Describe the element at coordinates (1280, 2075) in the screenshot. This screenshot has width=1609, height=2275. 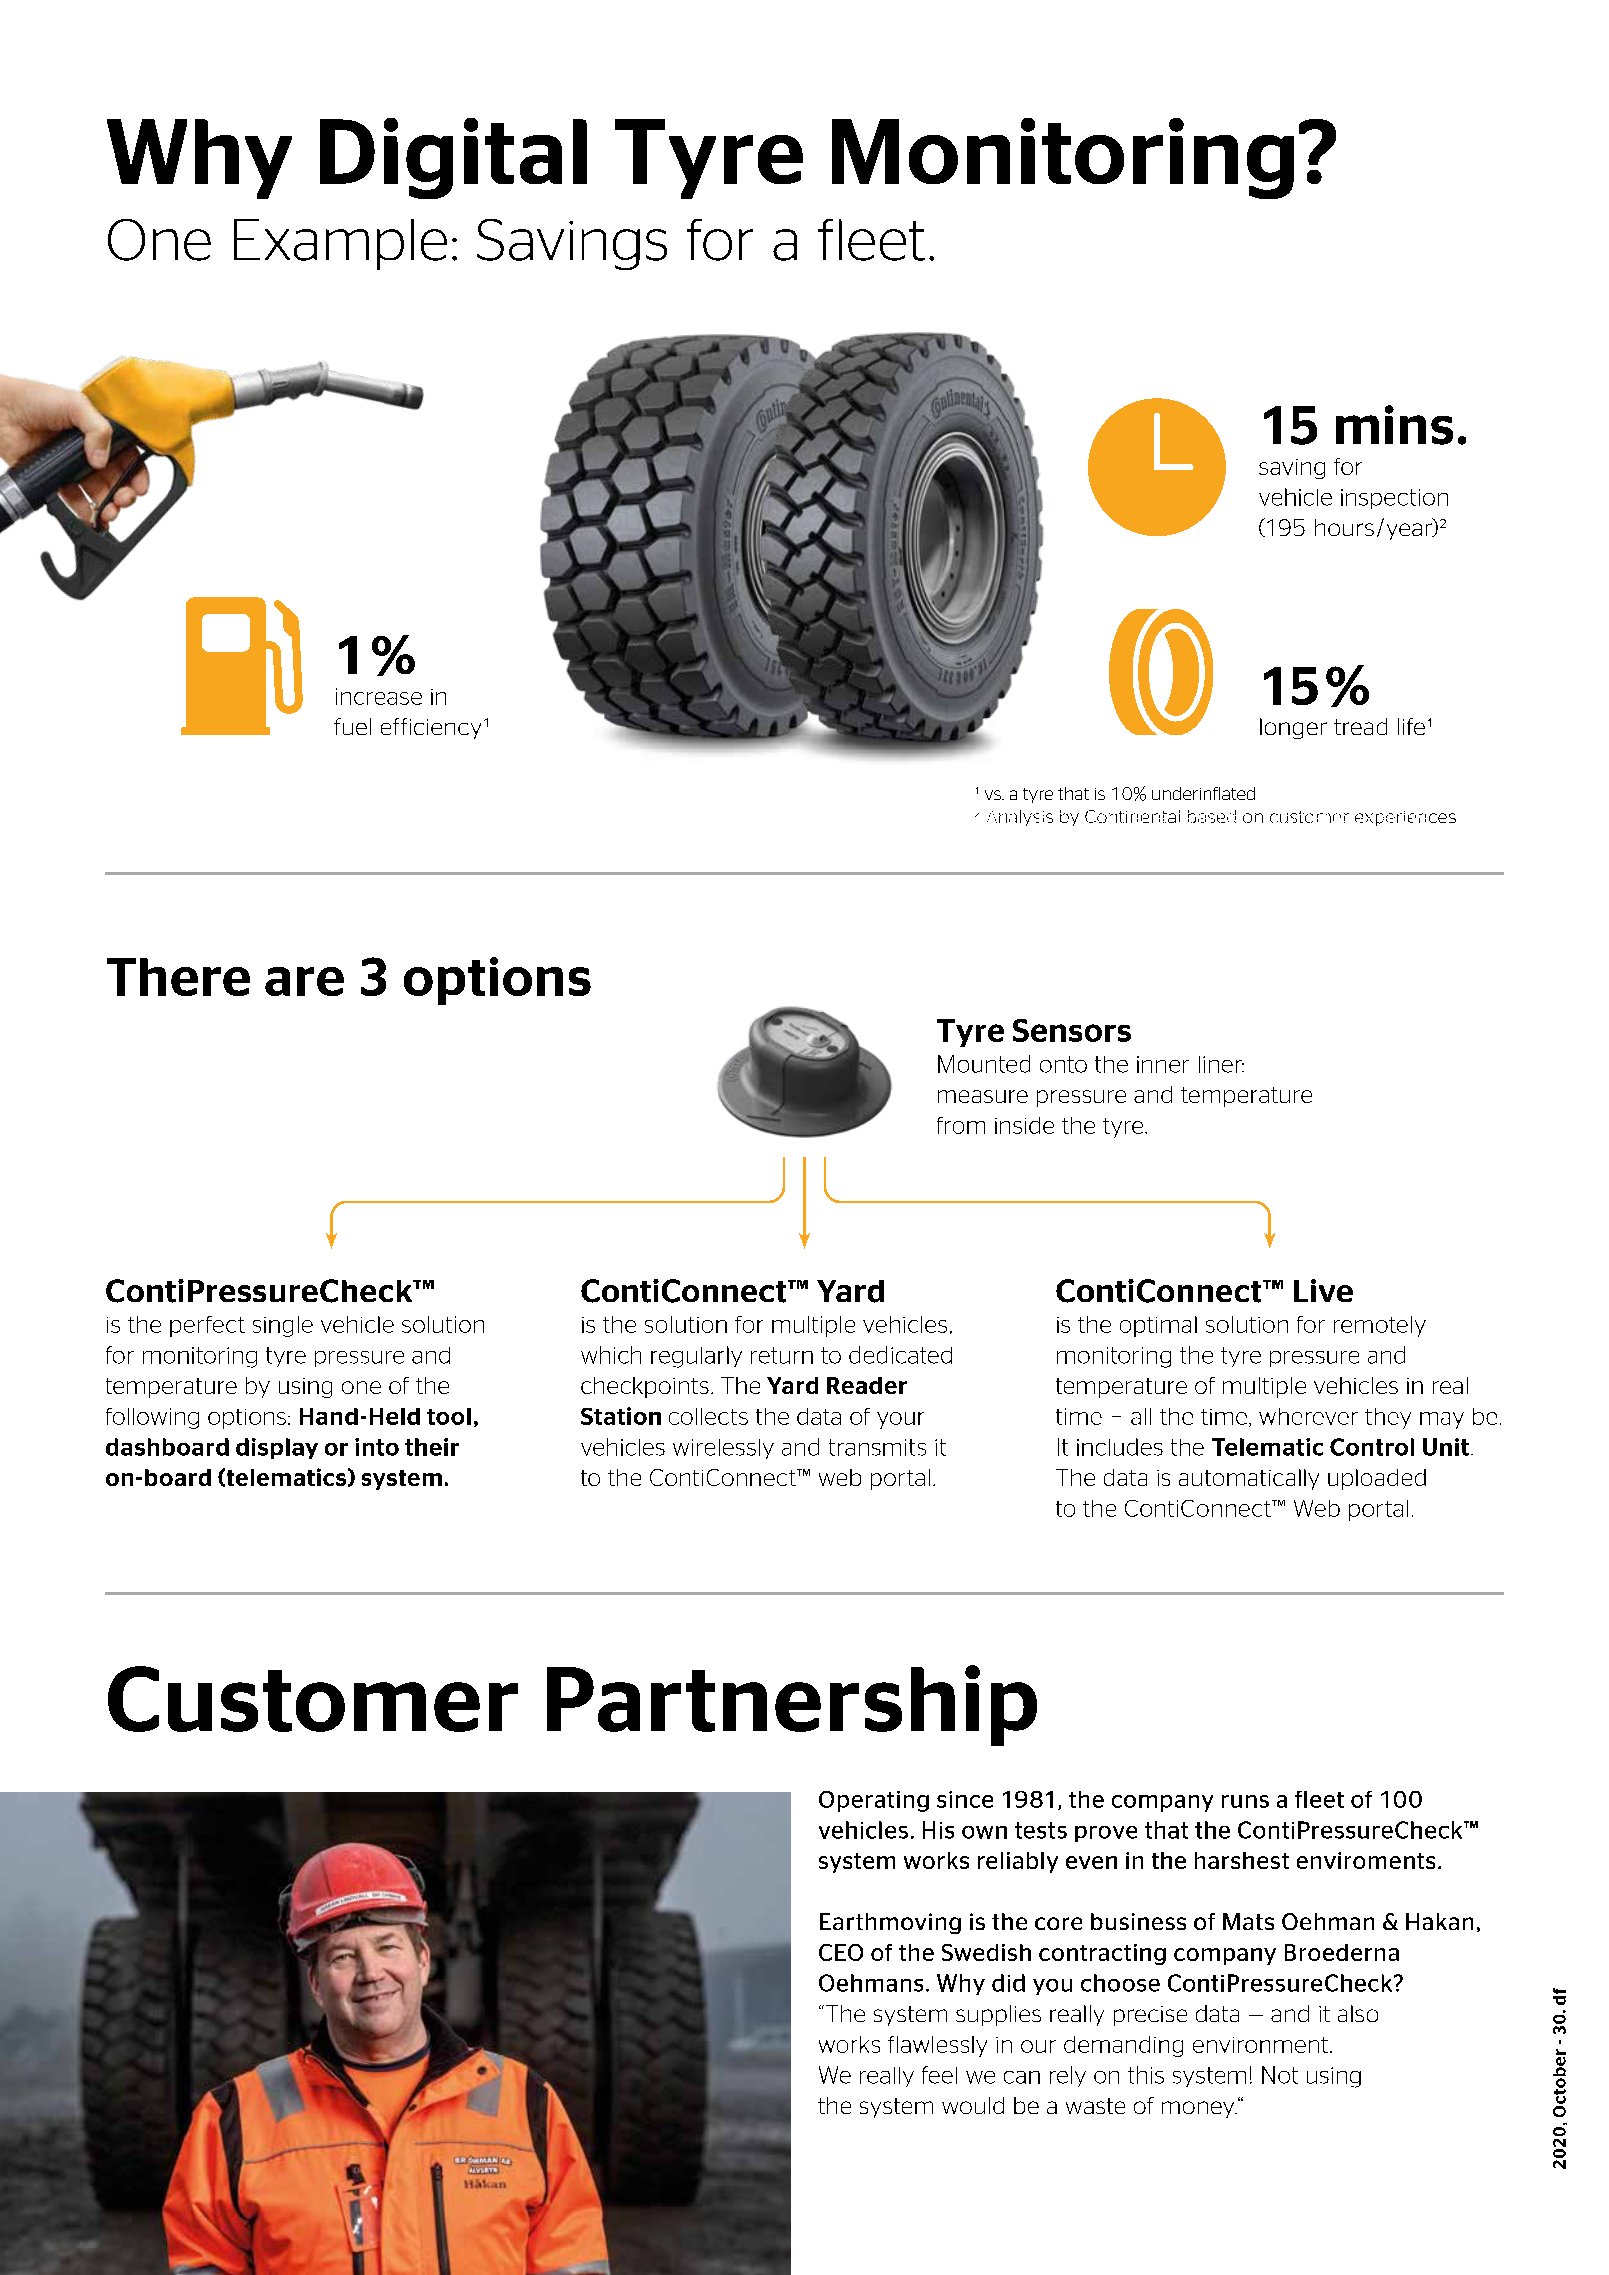
I see `Not` at that location.
